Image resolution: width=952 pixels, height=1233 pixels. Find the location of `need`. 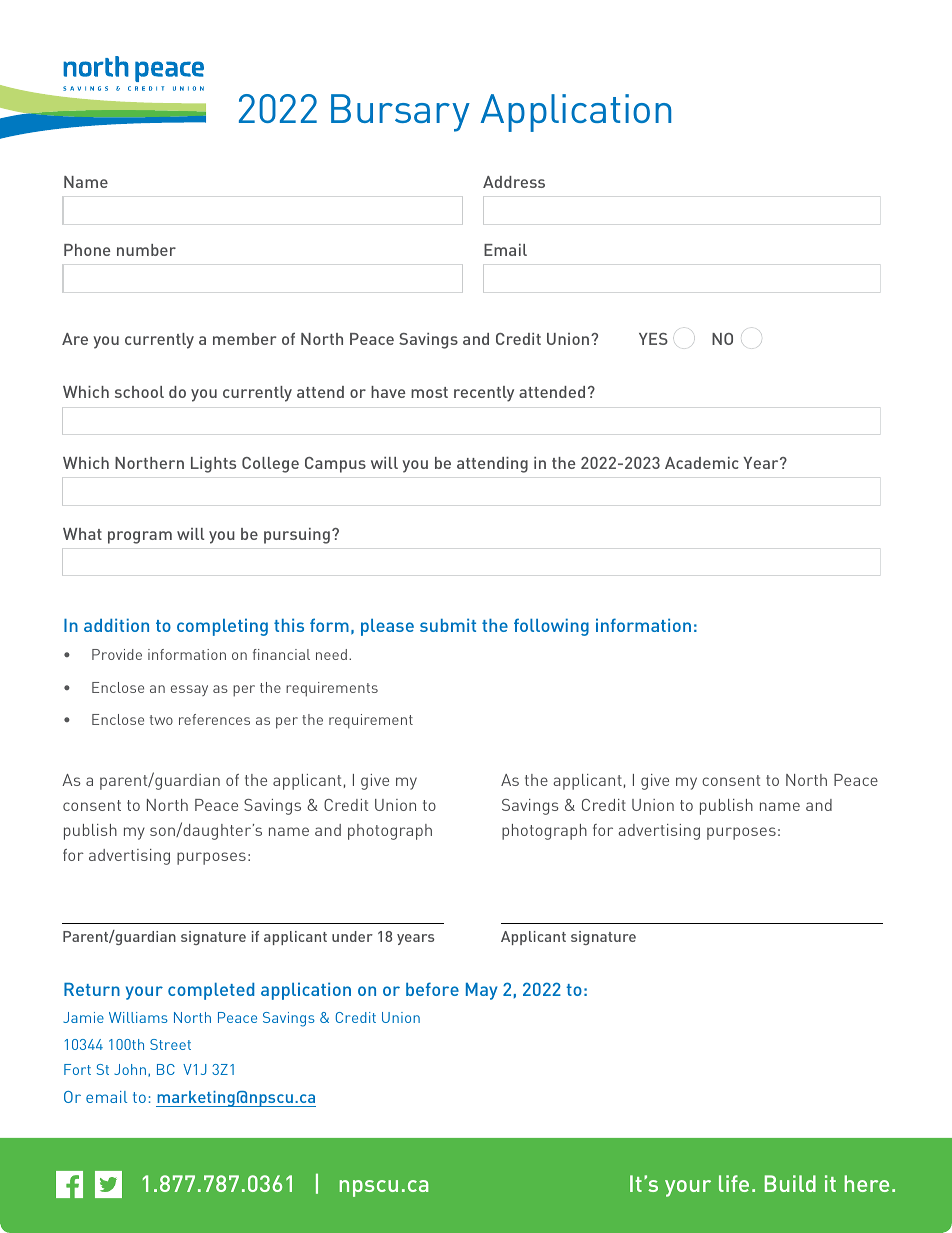

need is located at coordinates (331, 654).
